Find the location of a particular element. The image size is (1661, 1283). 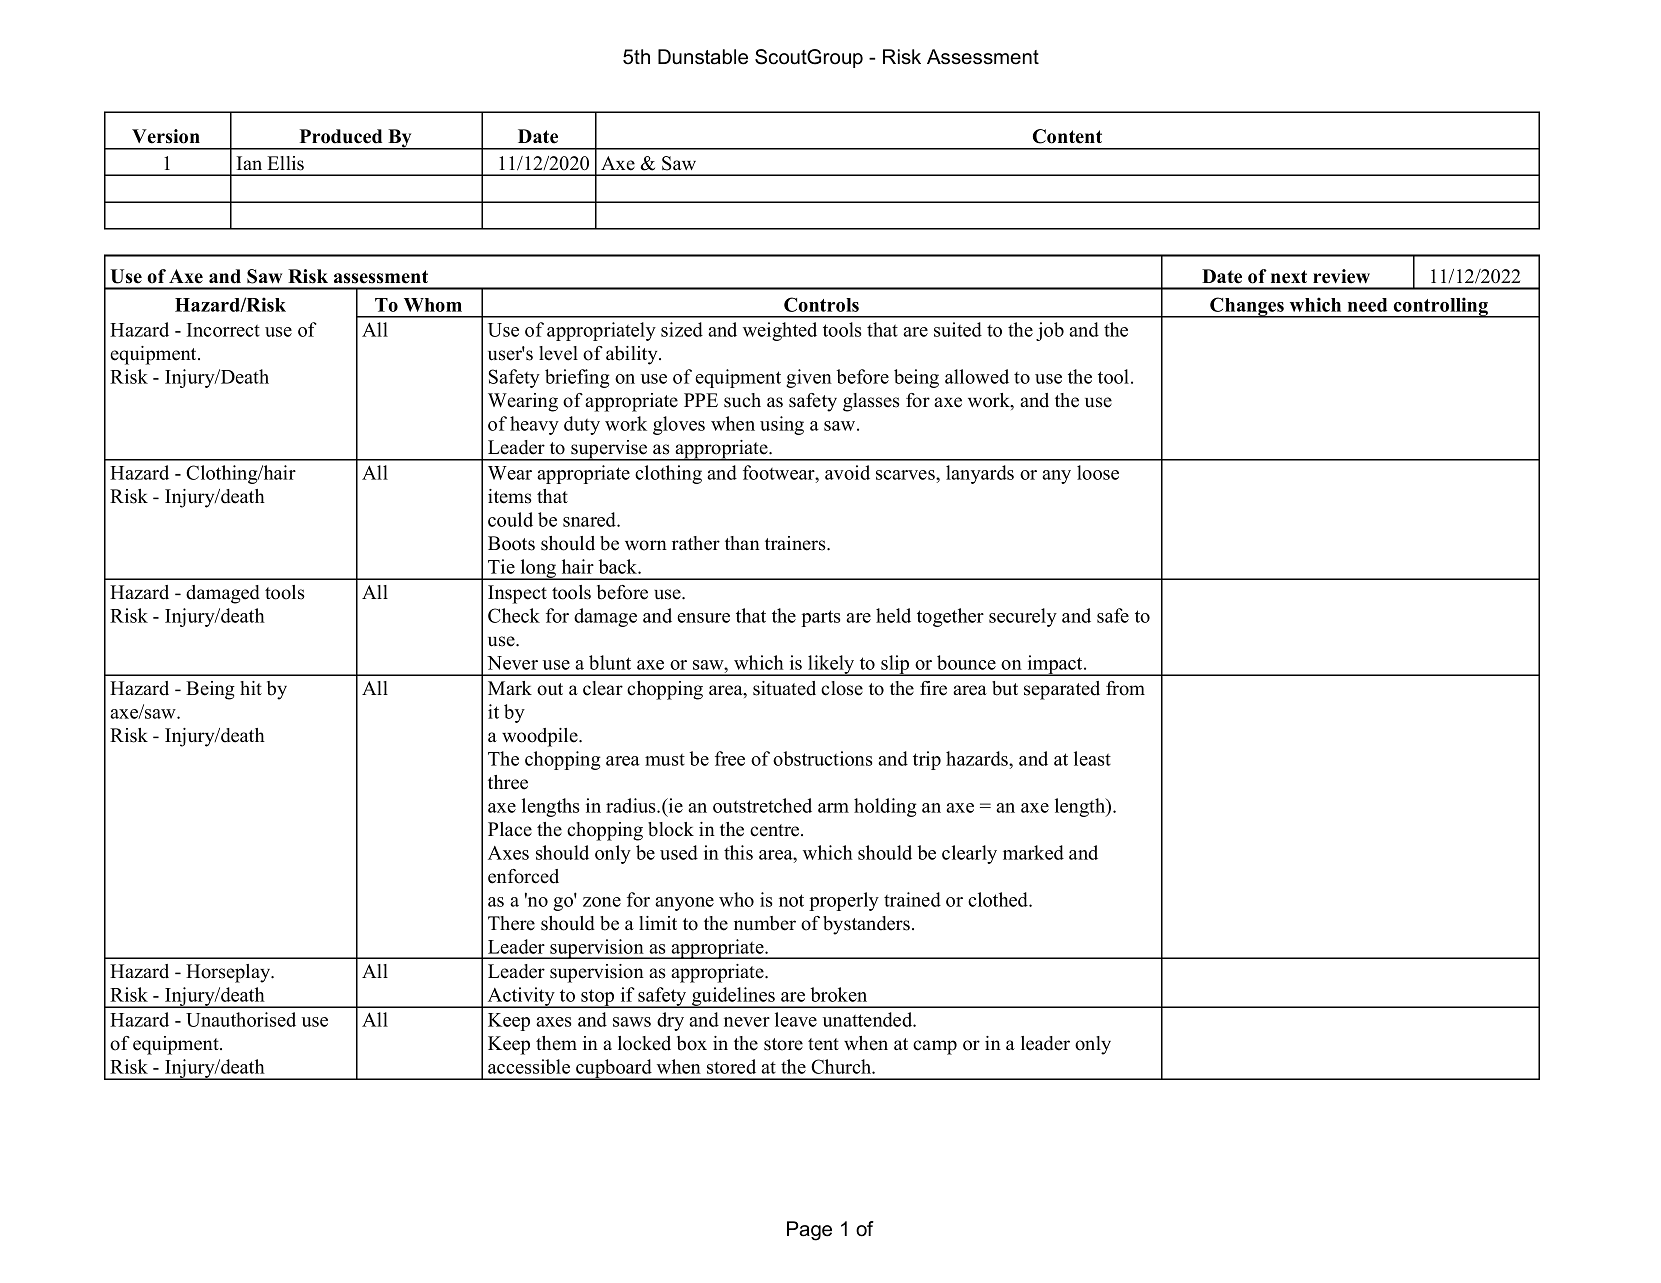

Incorrect is located at coordinates (223, 330).
